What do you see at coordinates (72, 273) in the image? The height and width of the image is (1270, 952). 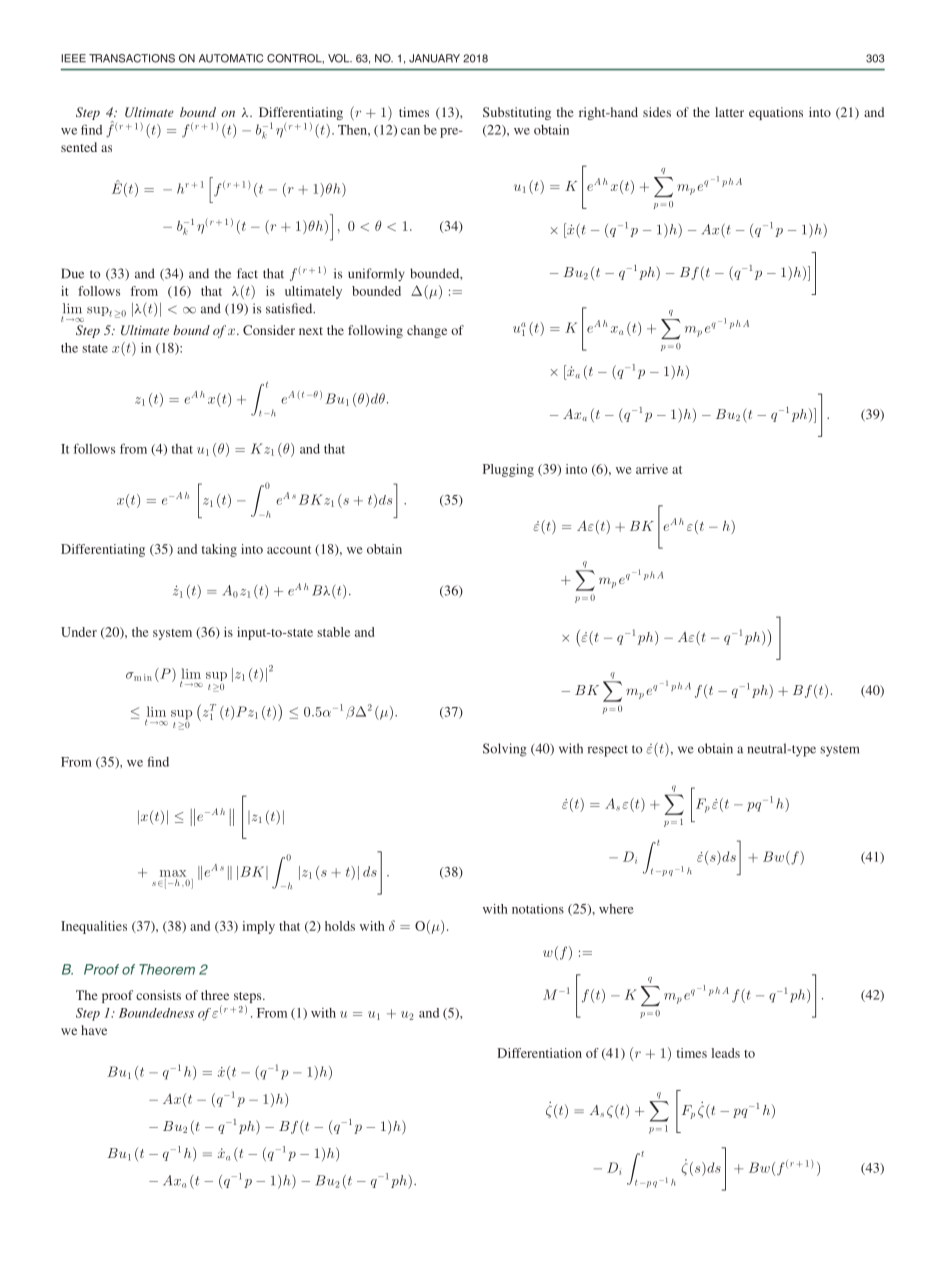 I see `Due` at bounding box center [72, 273].
